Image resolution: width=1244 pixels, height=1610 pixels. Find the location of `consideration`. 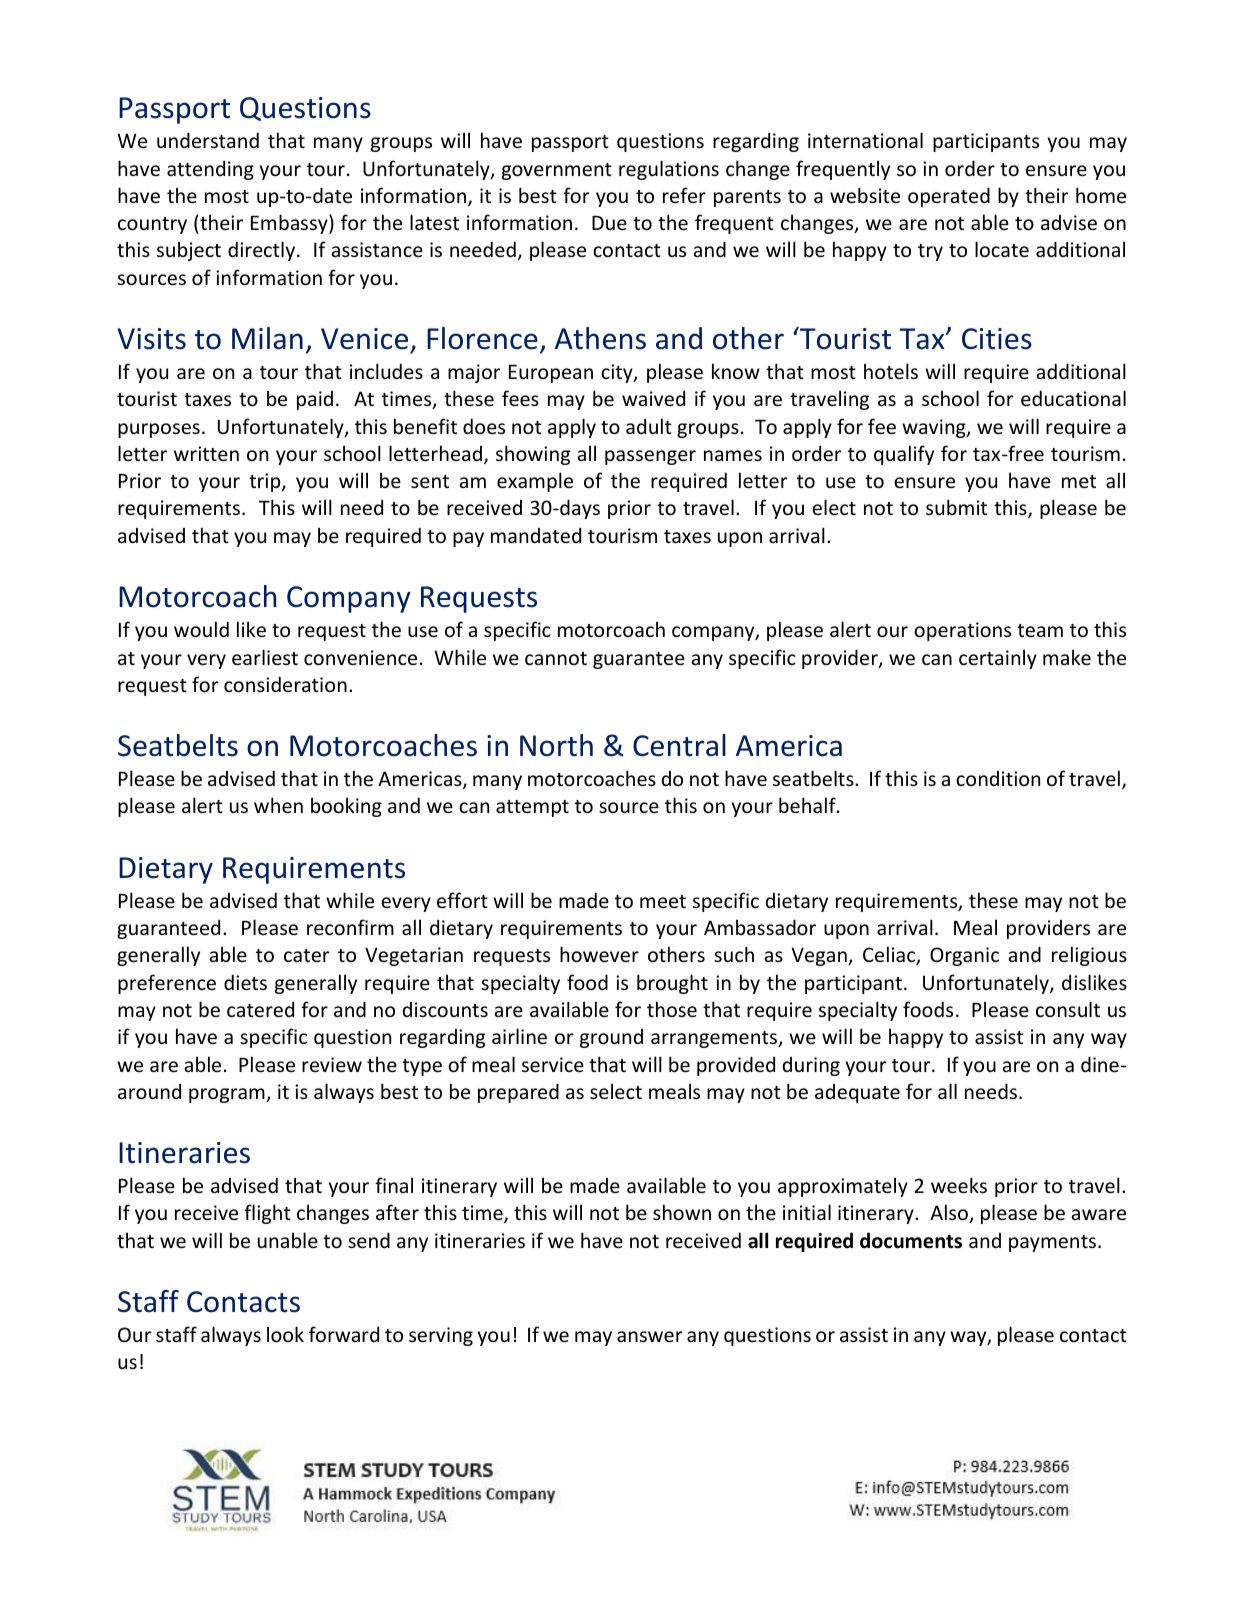

consideration is located at coordinates (285, 684).
